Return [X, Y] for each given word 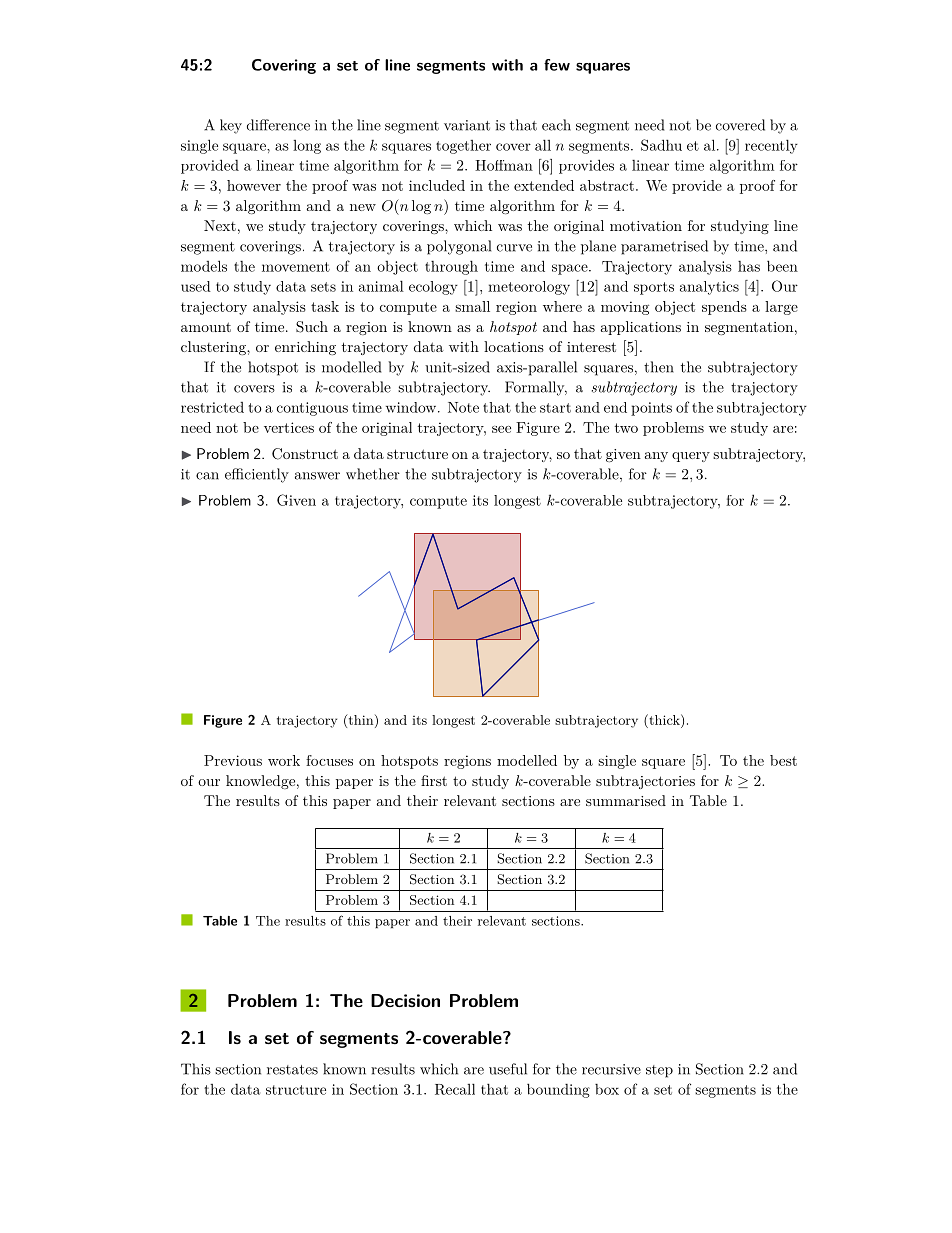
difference [278, 125]
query [691, 457]
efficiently [257, 475]
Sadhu [661, 145]
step [659, 1071]
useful [508, 1069]
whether [373, 474]
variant [467, 125]
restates [292, 1070]
